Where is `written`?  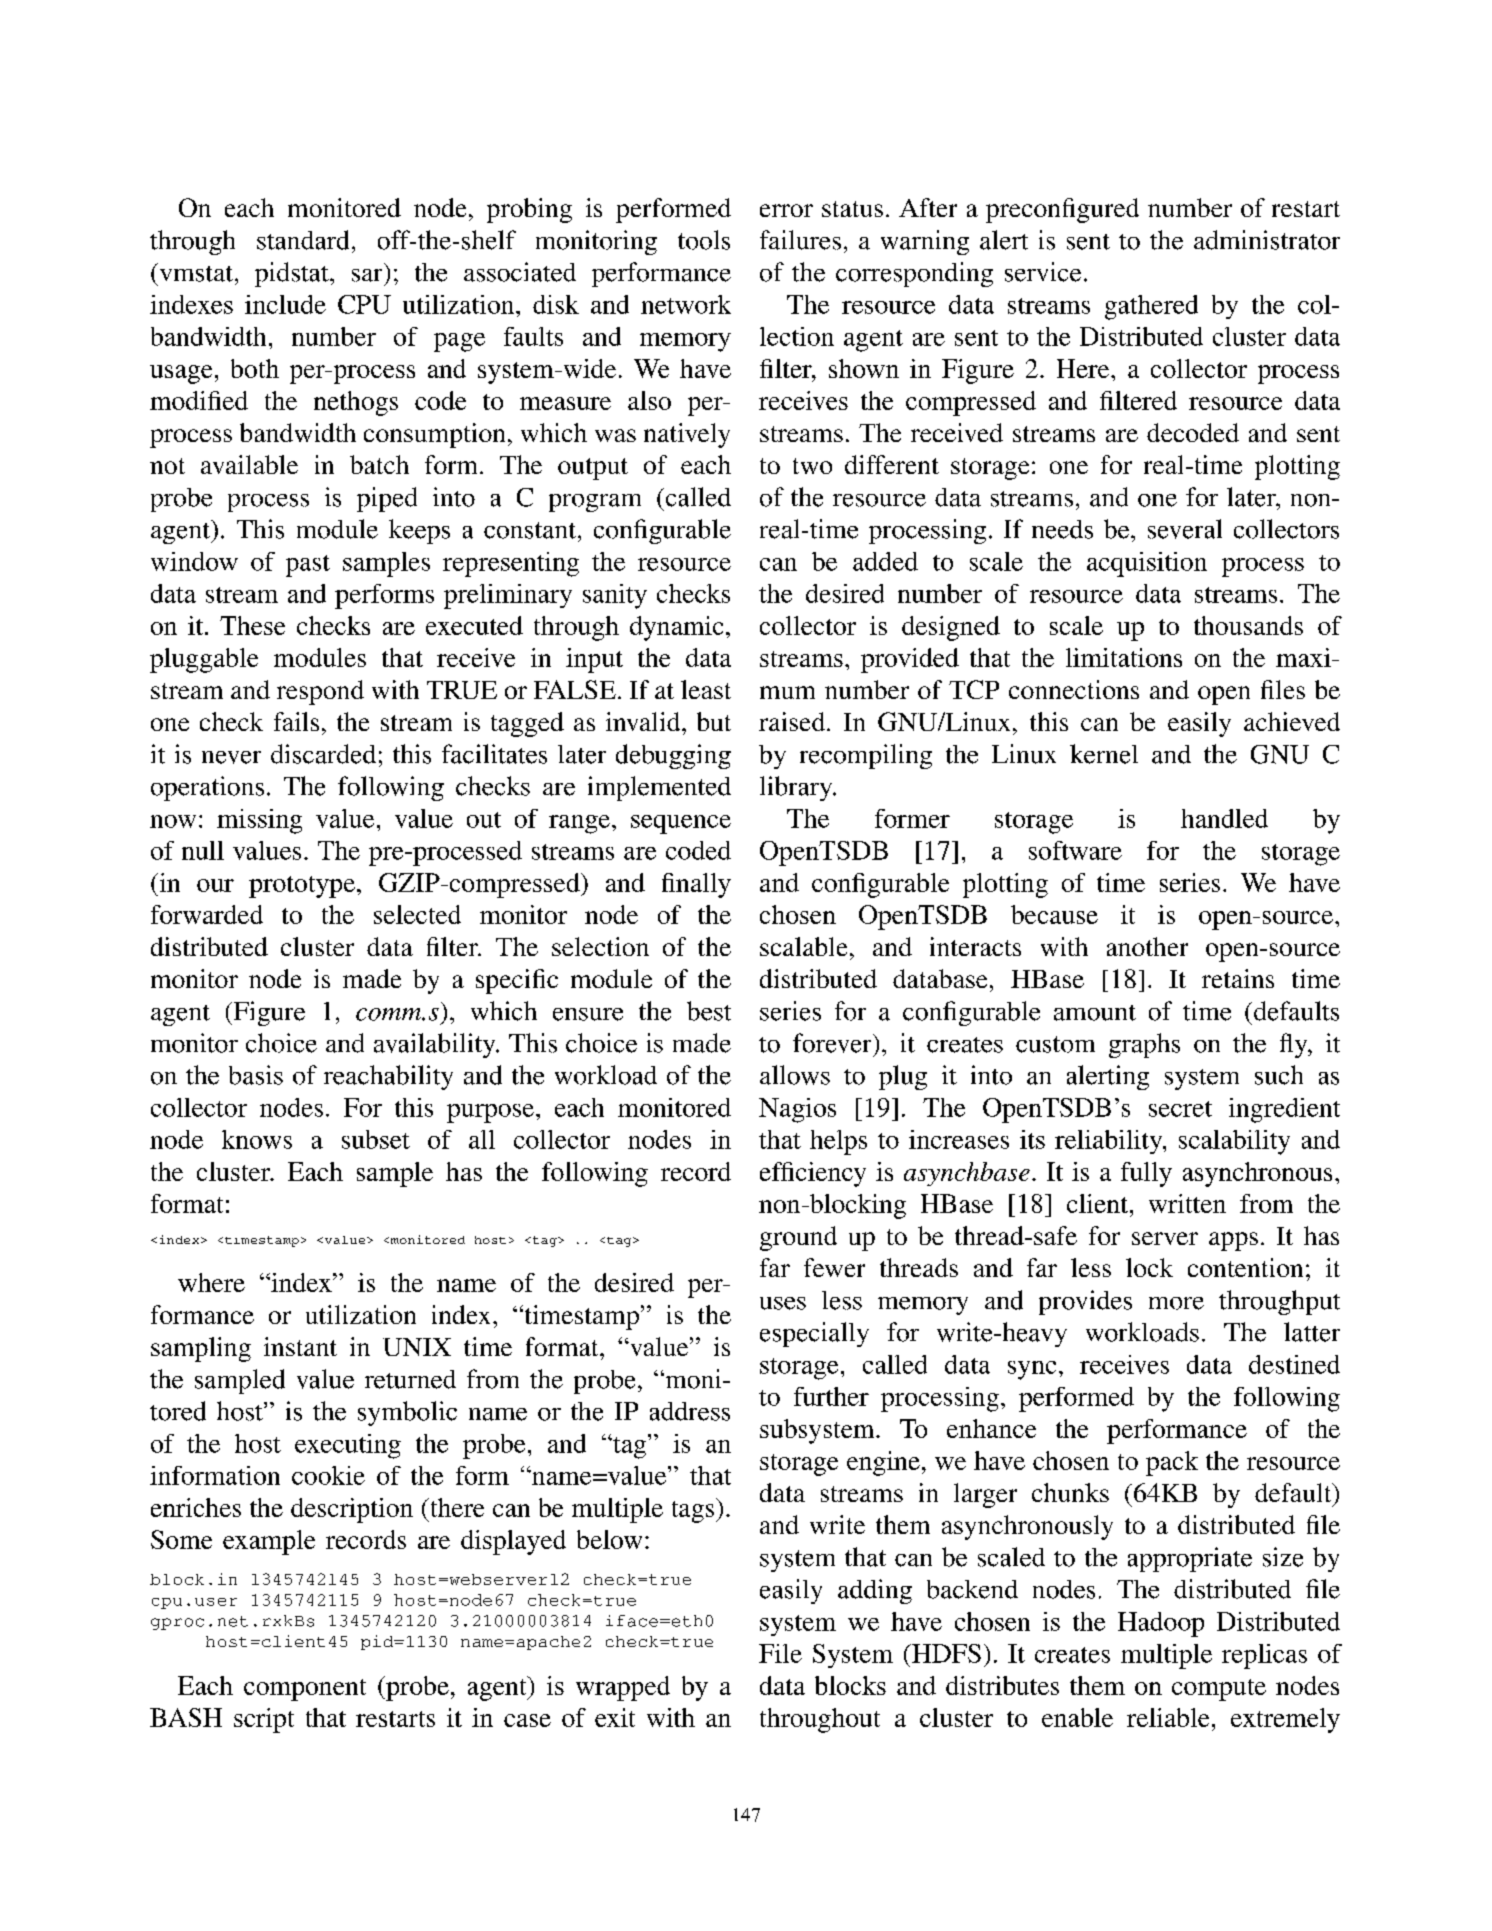 written is located at coordinates (1187, 1203).
